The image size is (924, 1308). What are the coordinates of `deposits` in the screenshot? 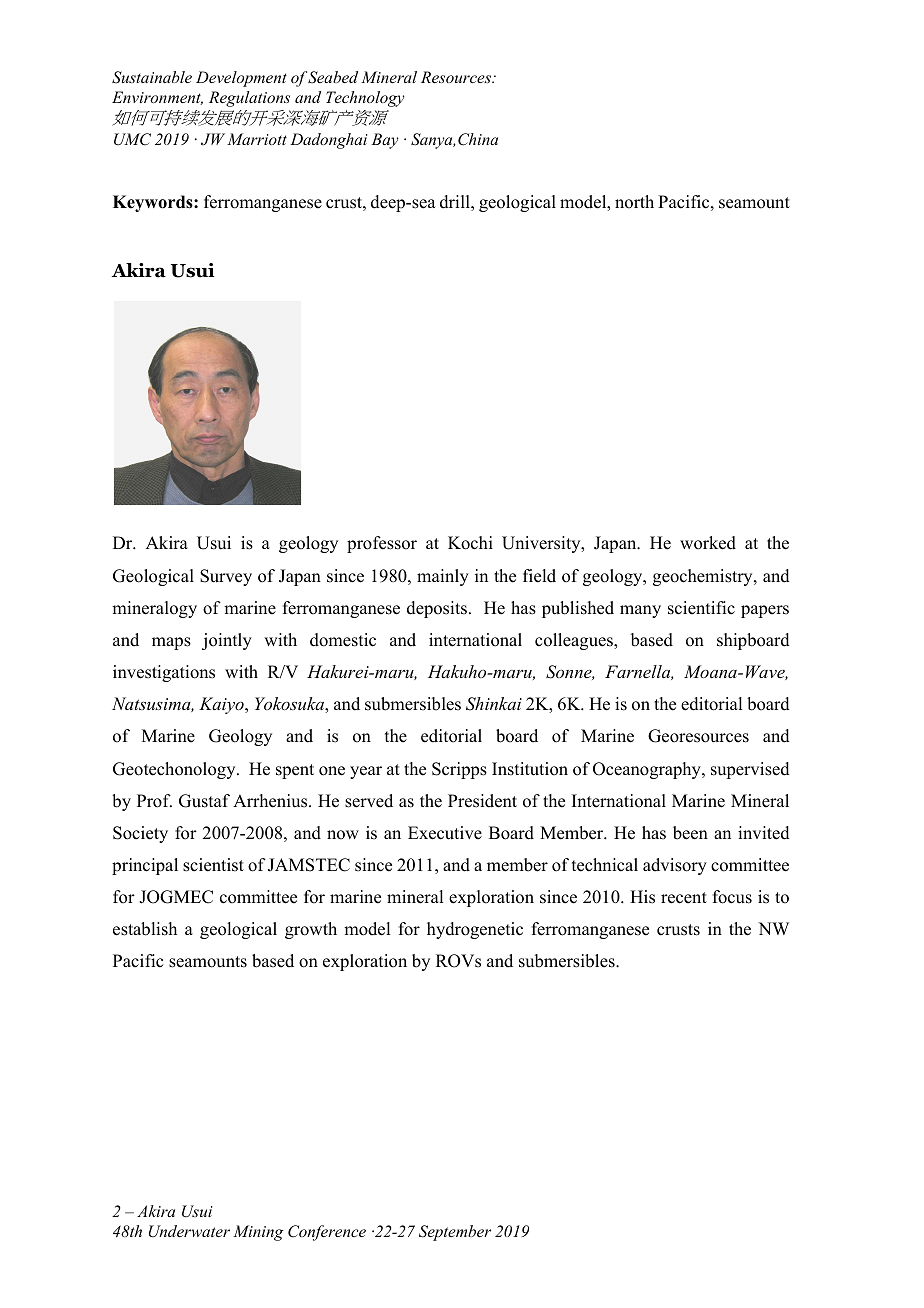 It's located at (437, 609).
